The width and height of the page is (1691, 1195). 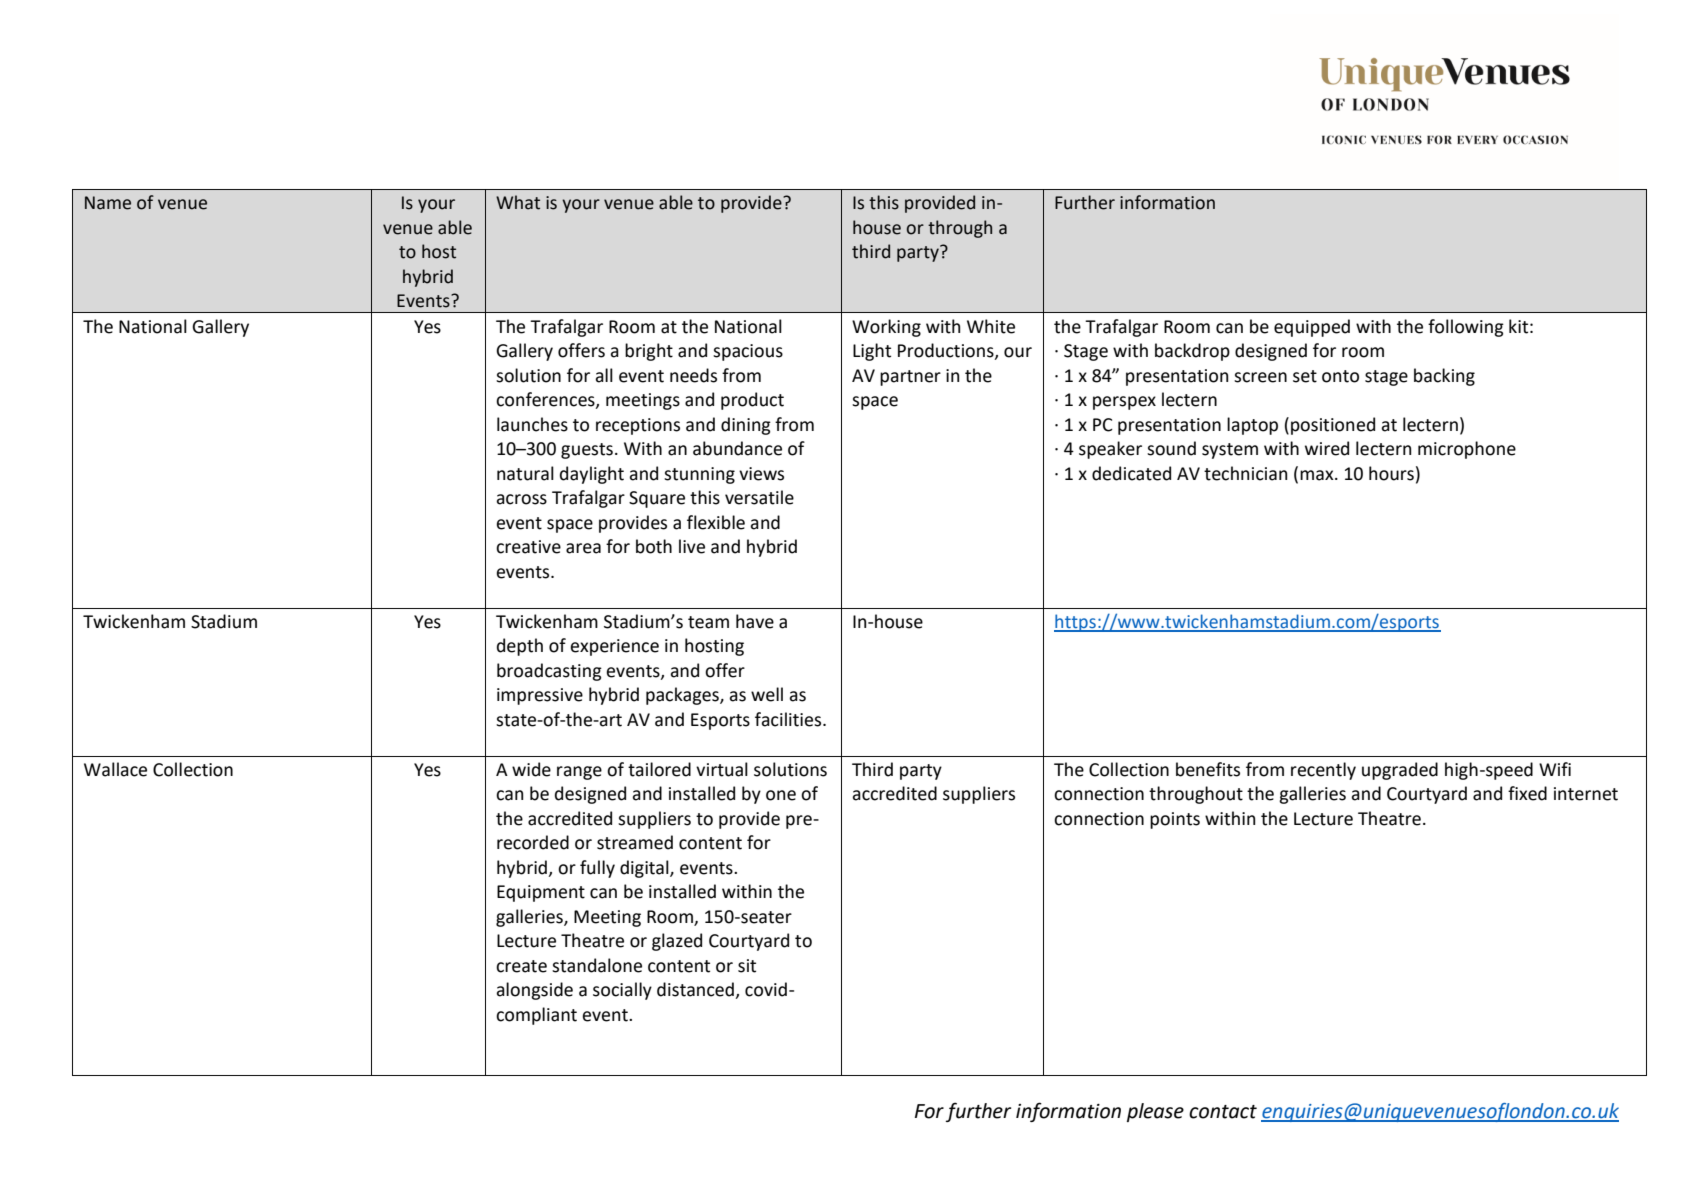 I want to click on contact, so click(x=1223, y=1112).
